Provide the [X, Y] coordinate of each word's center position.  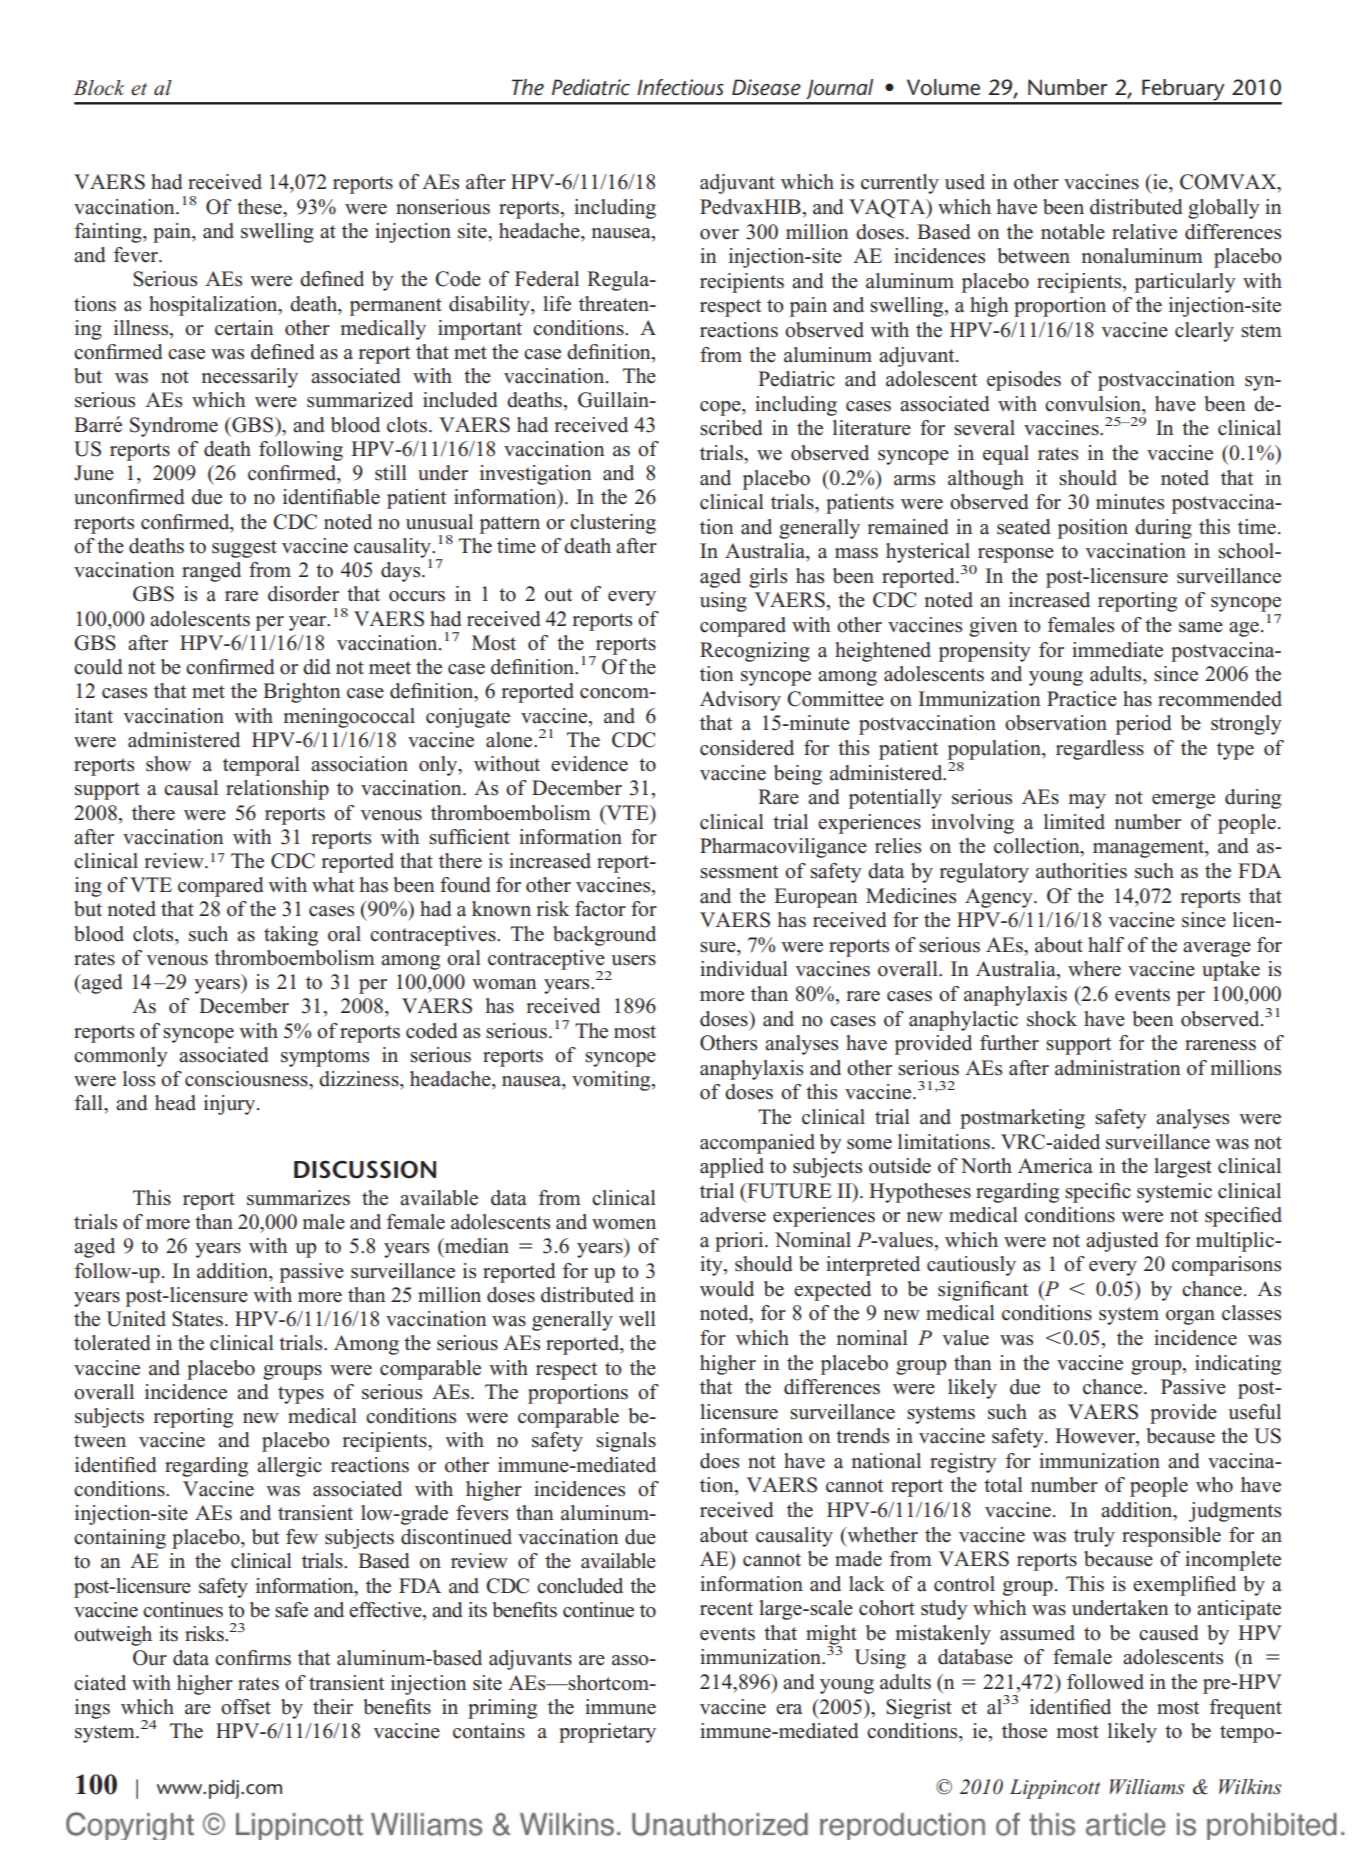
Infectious [680, 87]
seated [1023, 527]
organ [1190, 1317]
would [727, 1289]
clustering [613, 524]
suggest [244, 549]
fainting [109, 233]
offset [246, 1707]
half [1106, 945]
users [633, 960]
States [199, 1319]
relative [1144, 232]
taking [291, 936]
